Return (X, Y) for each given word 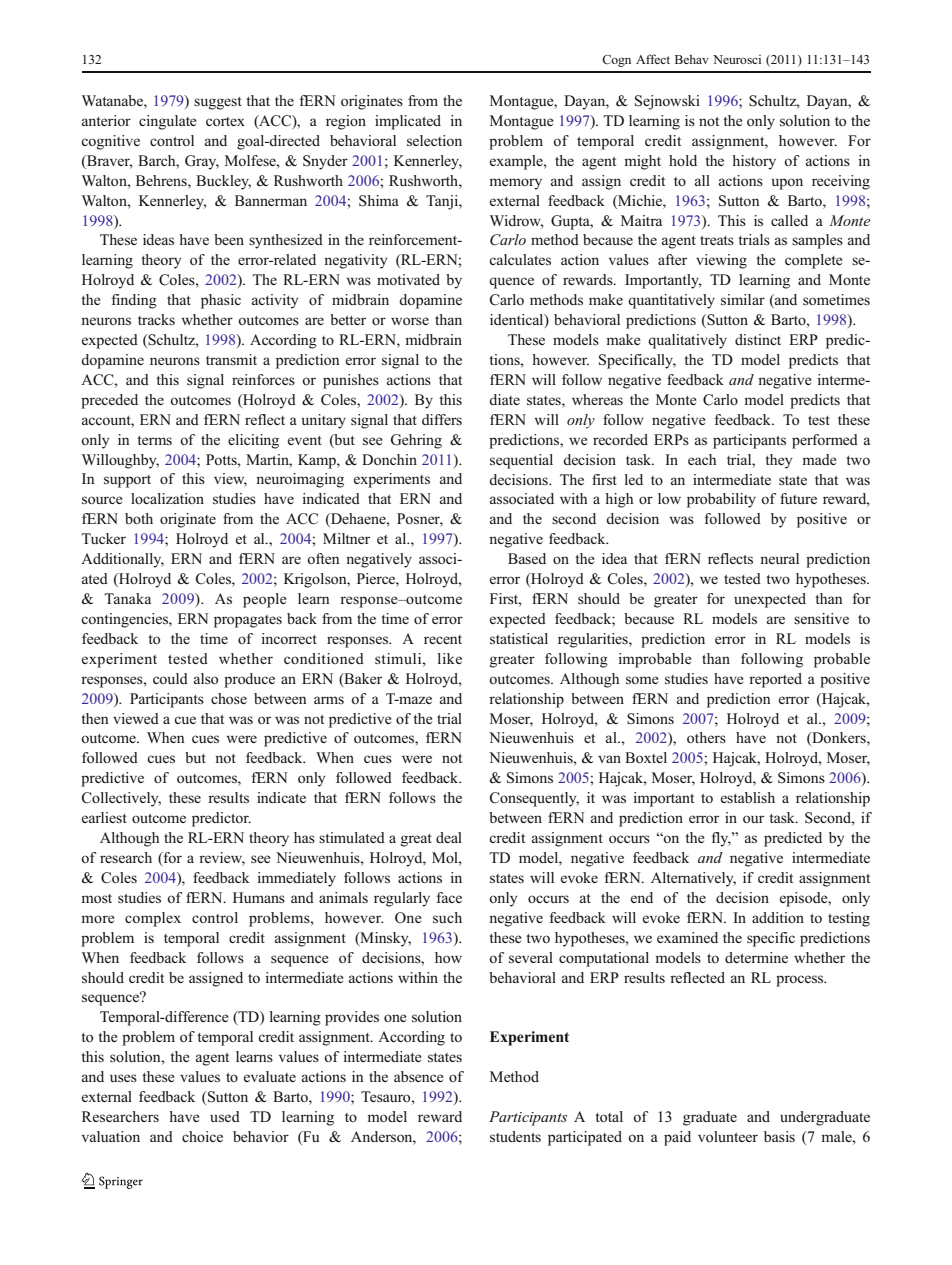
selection (434, 140)
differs (442, 419)
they (778, 461)
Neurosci (737, 59)
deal (449, 837)
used (225, 1116)
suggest (218, 103)
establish (748, 797)
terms (154, 440)
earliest (104, 817)
